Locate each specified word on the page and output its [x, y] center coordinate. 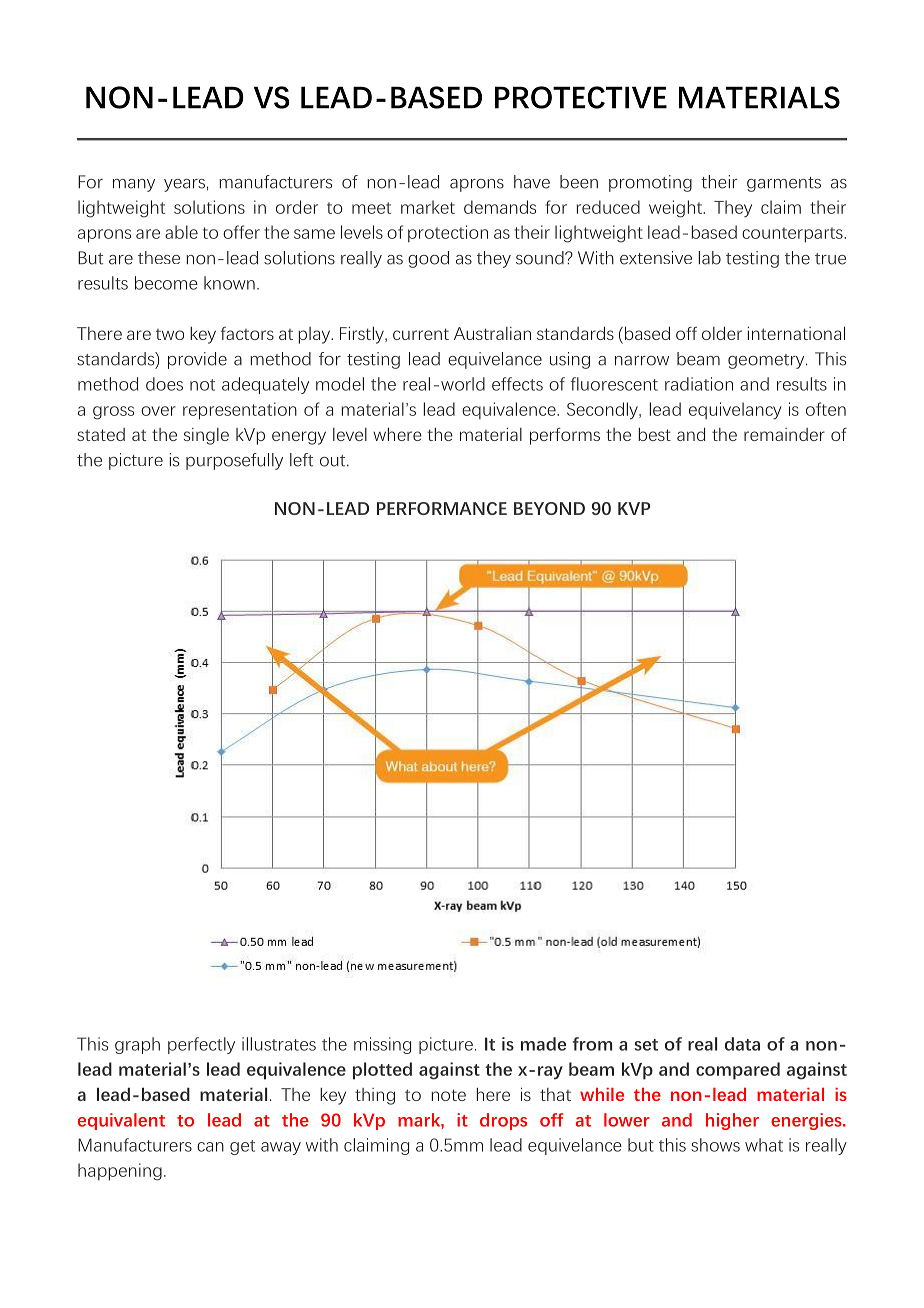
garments [784, 184]
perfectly [201, 1045]
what [764, 1145]
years [184, 185]
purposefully [234, 461]
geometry [767, 361]
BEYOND [549, 508]
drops [503, 1121]
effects [517, 384]
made [543, 1044]
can [210, 1147]
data [742, 1044]
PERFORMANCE [442, 508]
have [532, 182]
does [164, 384]
